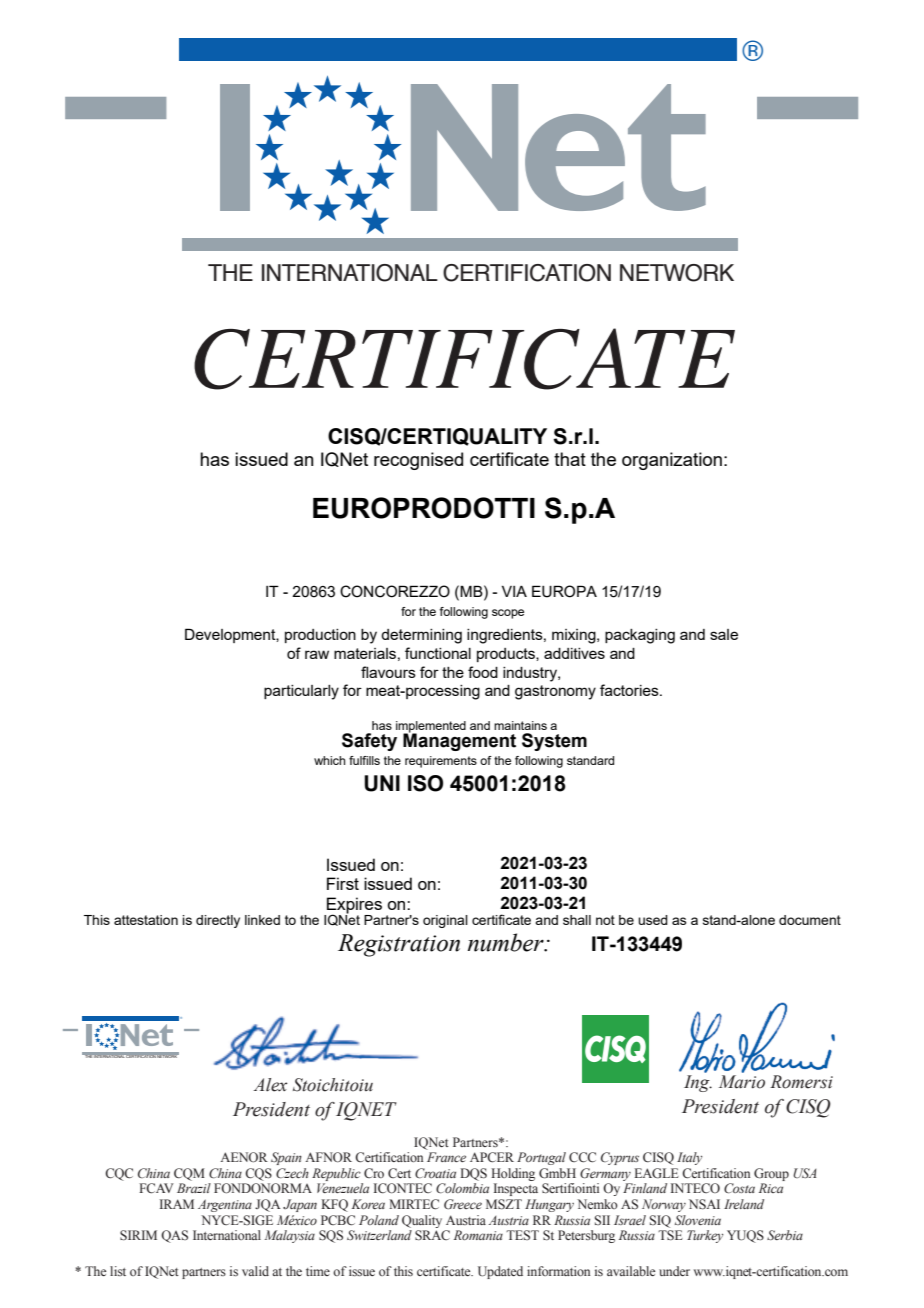 Image resolution: width=924 pixels, height=1308 pixels. What do you see at coordinates (570, 459) in the screenshot?
I see `that` at bounding box center [570, 459].
